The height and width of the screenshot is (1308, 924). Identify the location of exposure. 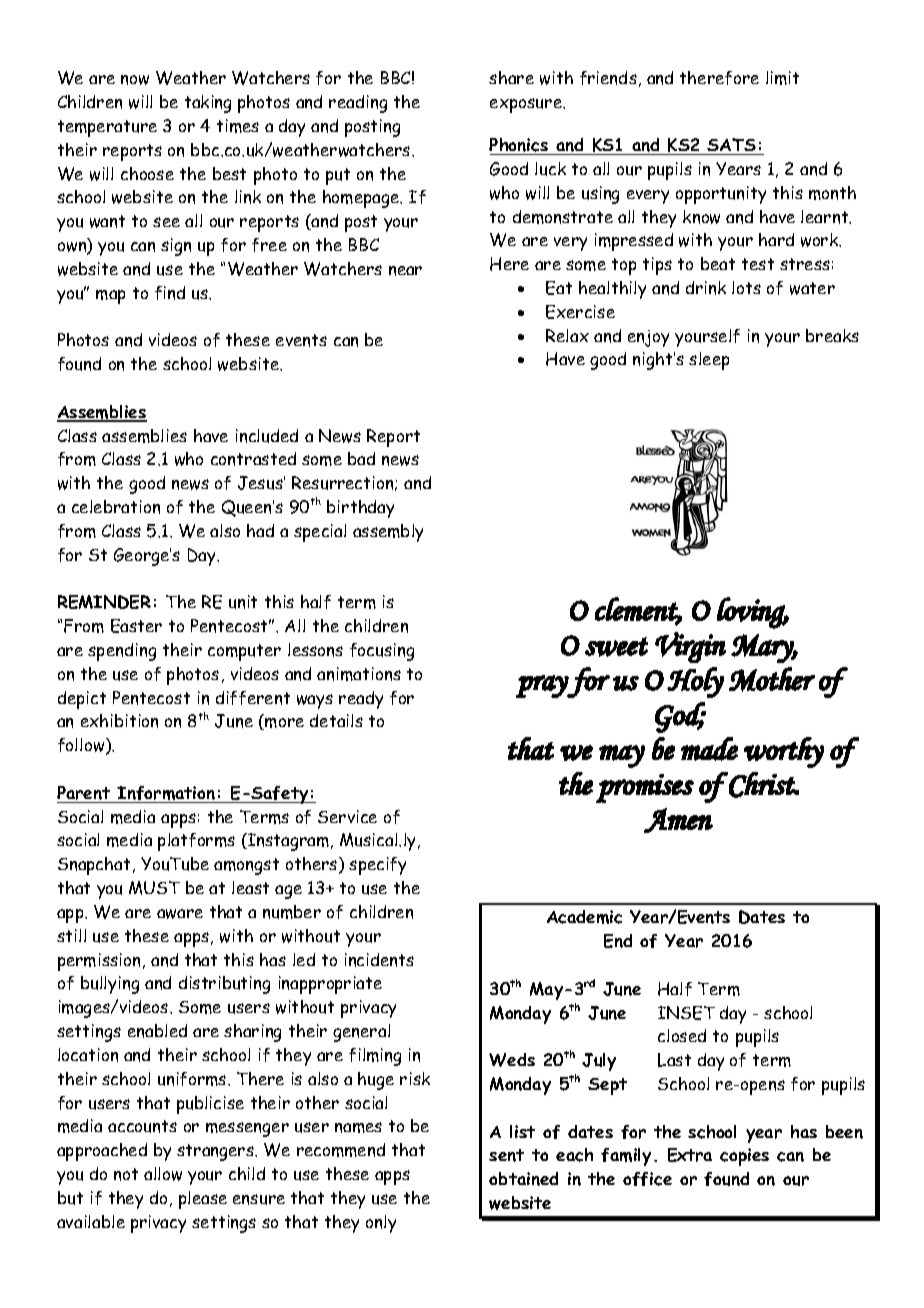
(527, 105).
